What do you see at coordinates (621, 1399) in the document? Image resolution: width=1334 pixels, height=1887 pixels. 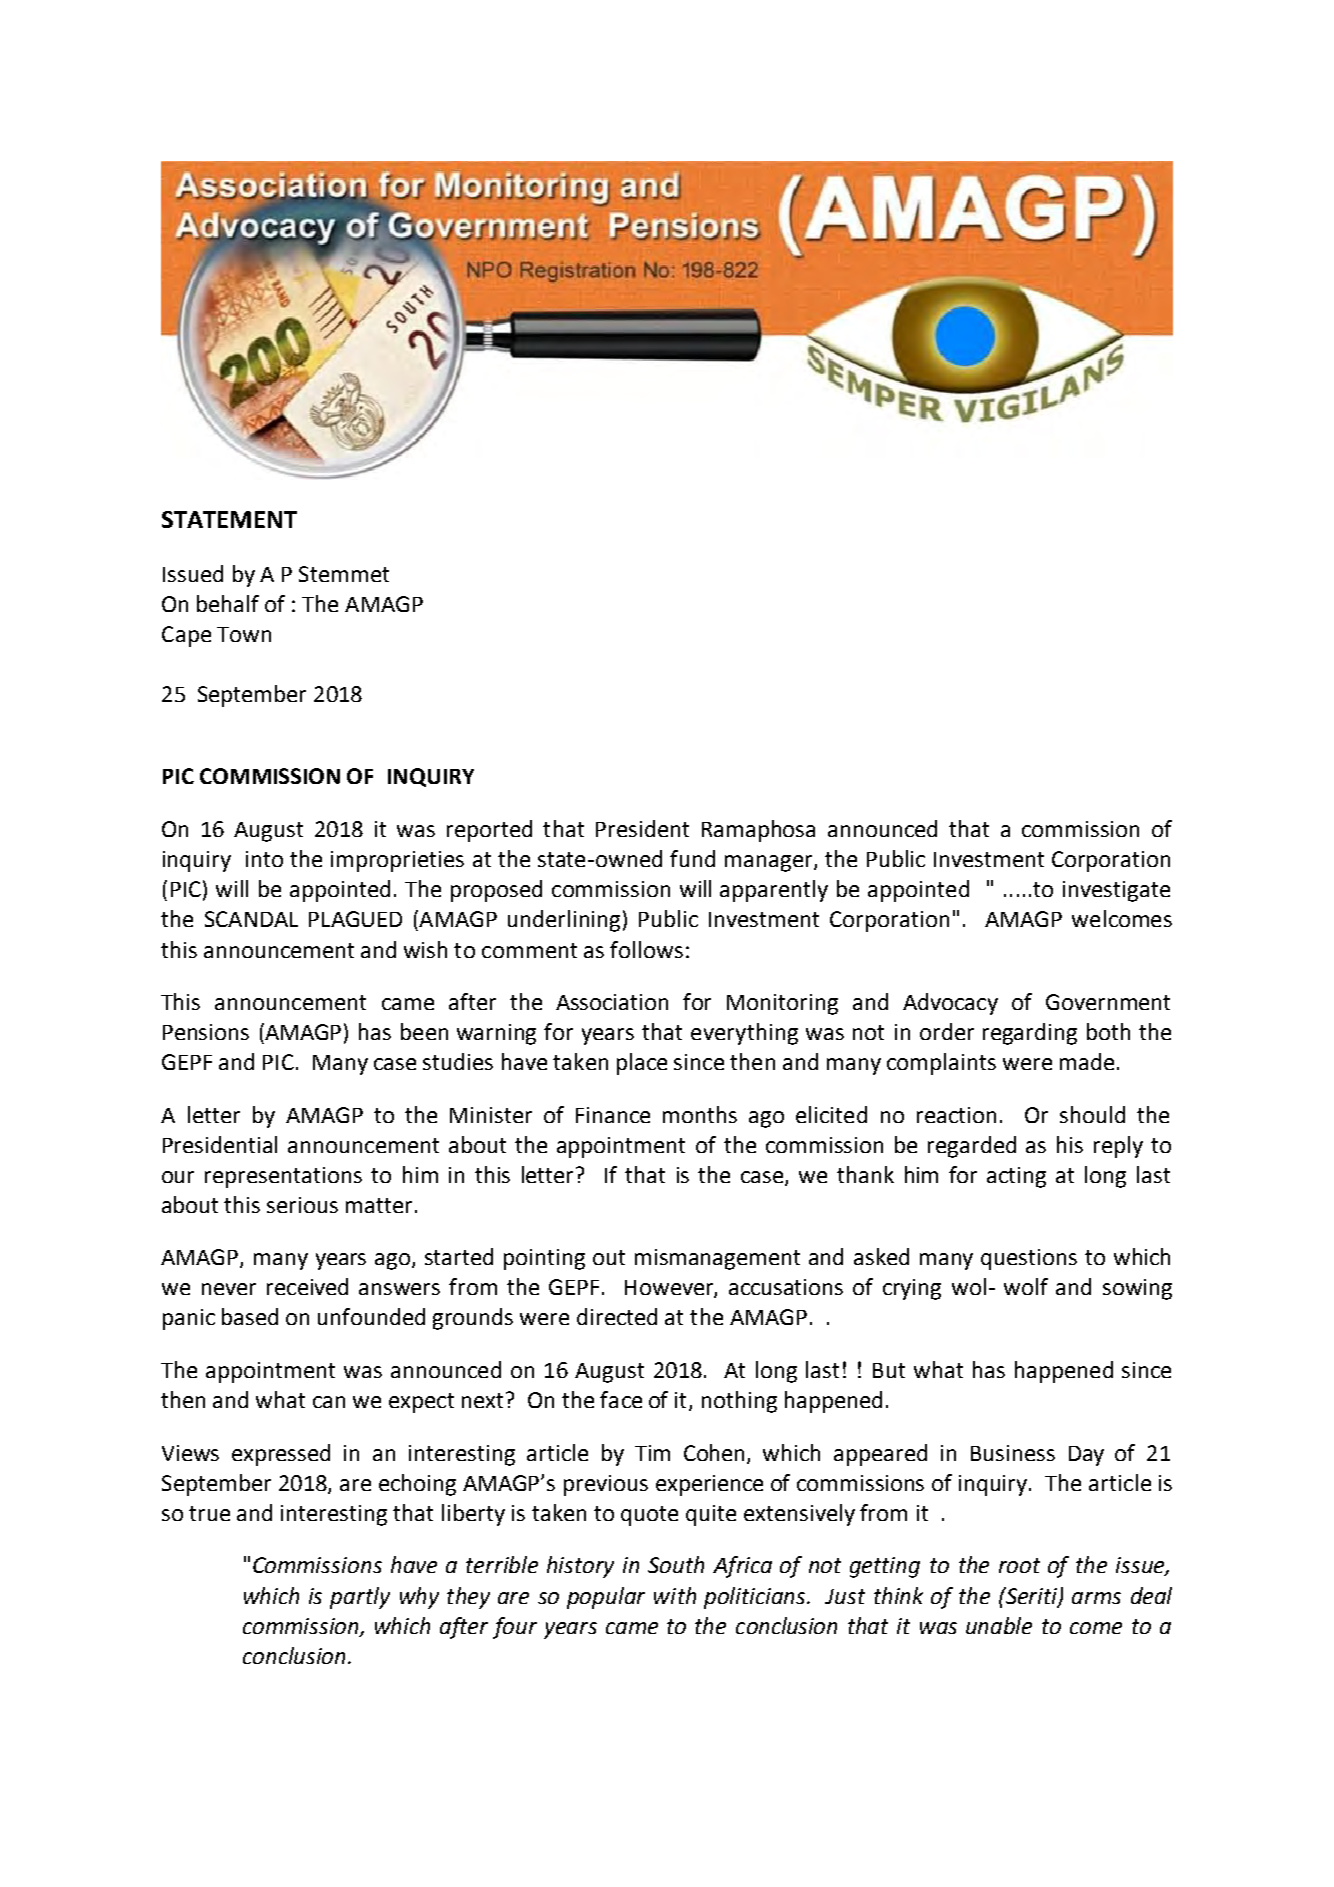 I see `face` at bounding box center [621, 1399].
